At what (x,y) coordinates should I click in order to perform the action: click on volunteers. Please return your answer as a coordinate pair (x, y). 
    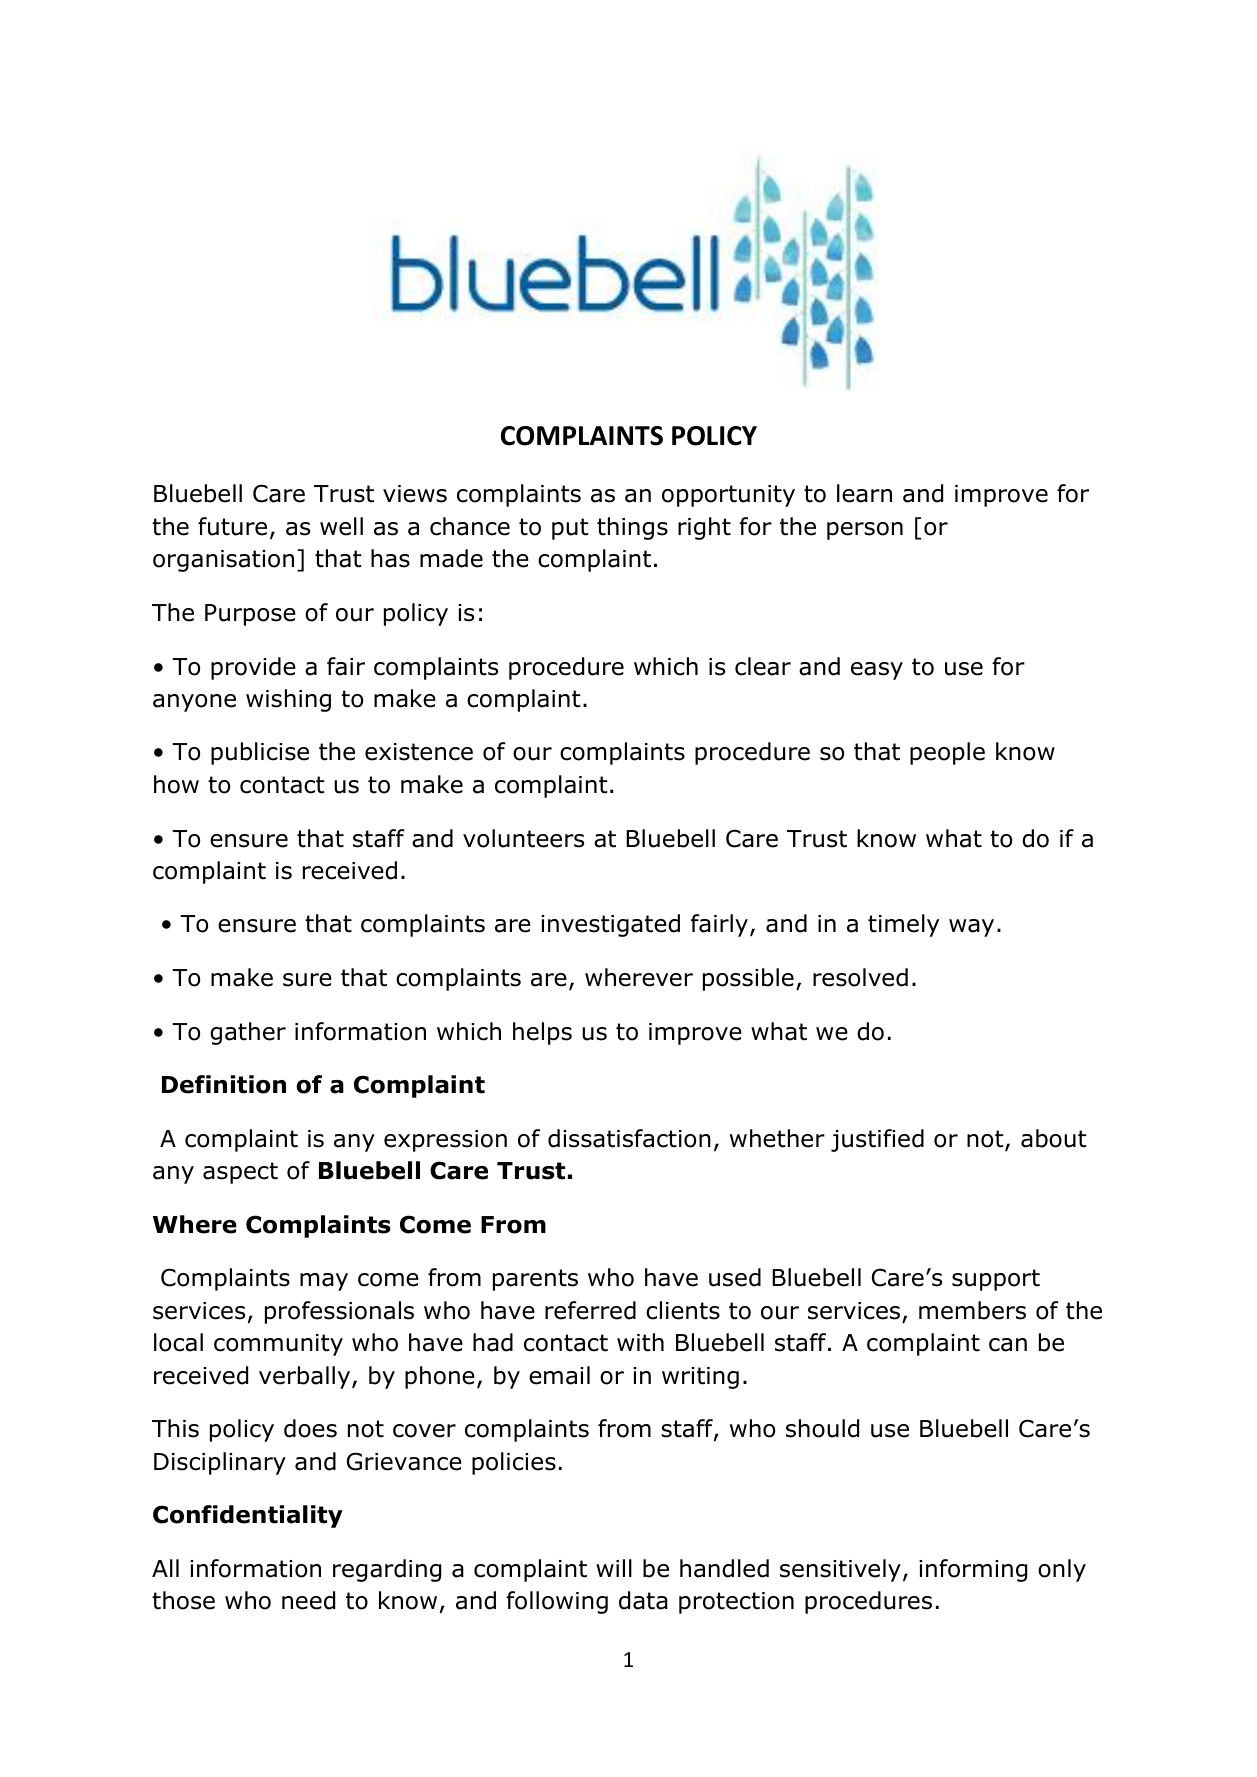
    Looking at the image, I should click on (523, 838).
